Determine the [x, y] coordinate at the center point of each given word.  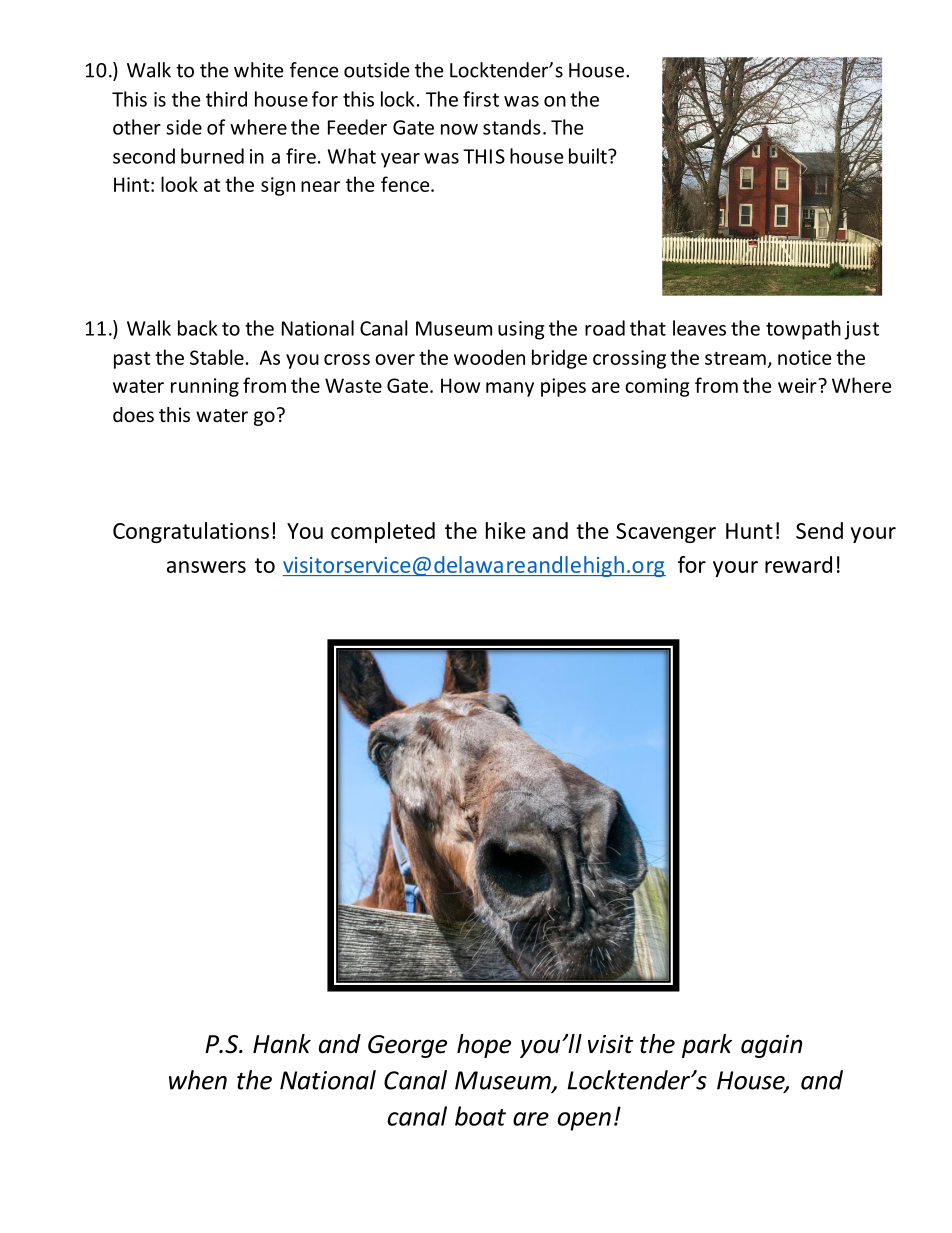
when [198, 1080]
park [707, 1046]
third [226, 99]
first [481, 99]
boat [480, 1116]
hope [484, 1046]
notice [804, 357]
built [589, 156]
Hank [282, 1044]
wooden [489, 357]
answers [206, 567]
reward [798, 564]
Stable [217, 357]
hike [506, 530]
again [771, 1046]
